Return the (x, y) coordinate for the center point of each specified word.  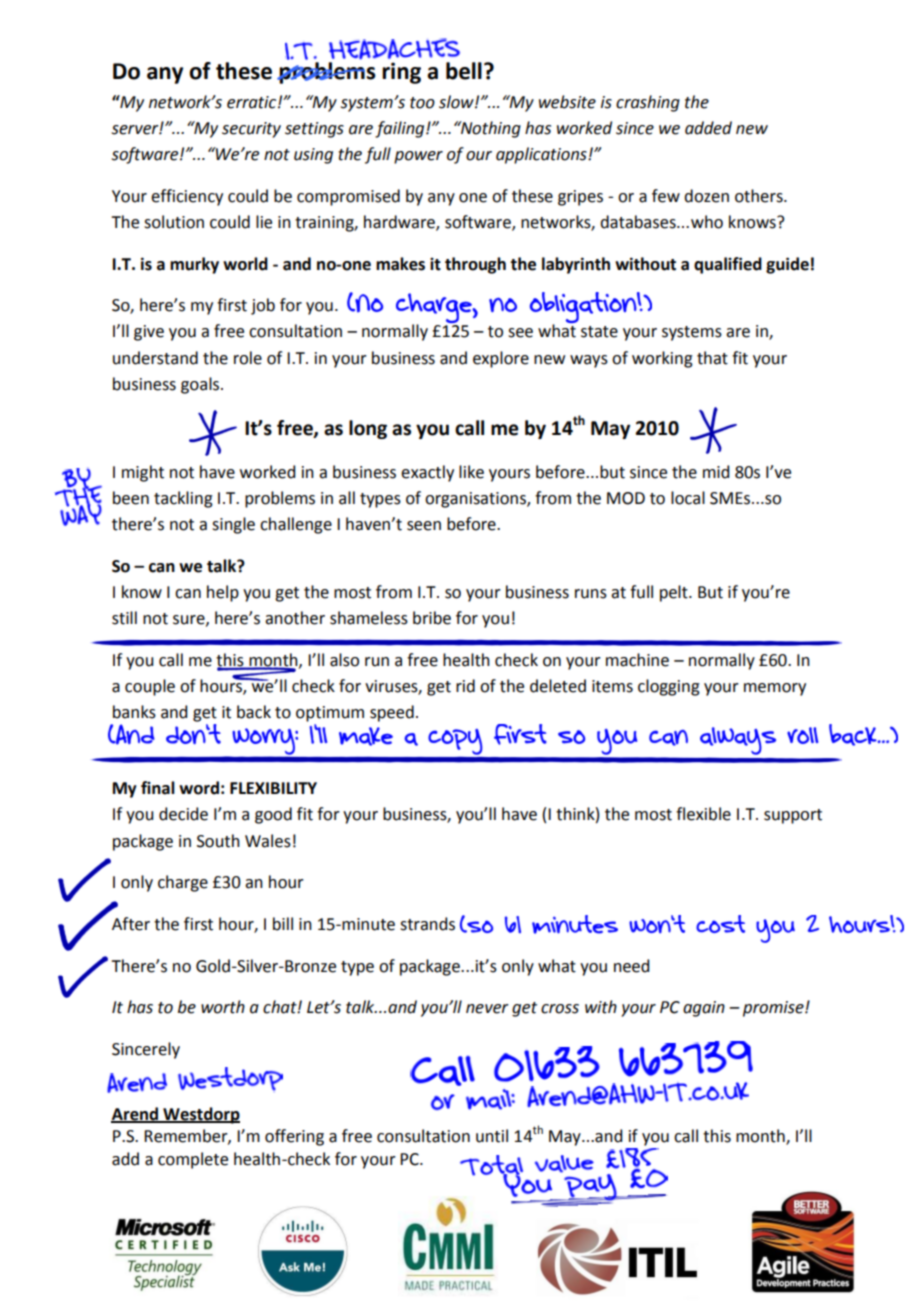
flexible (703, 814)
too (422, 103)
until (492, 1136)
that (712, 358)
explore (501, 359)
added (708, 128)
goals (201, 385)
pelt (675, 593)
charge (183, 883)
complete (193, 1160)
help (223, 593)
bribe (432, 618)
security (251, 130)
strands (427, 924)
